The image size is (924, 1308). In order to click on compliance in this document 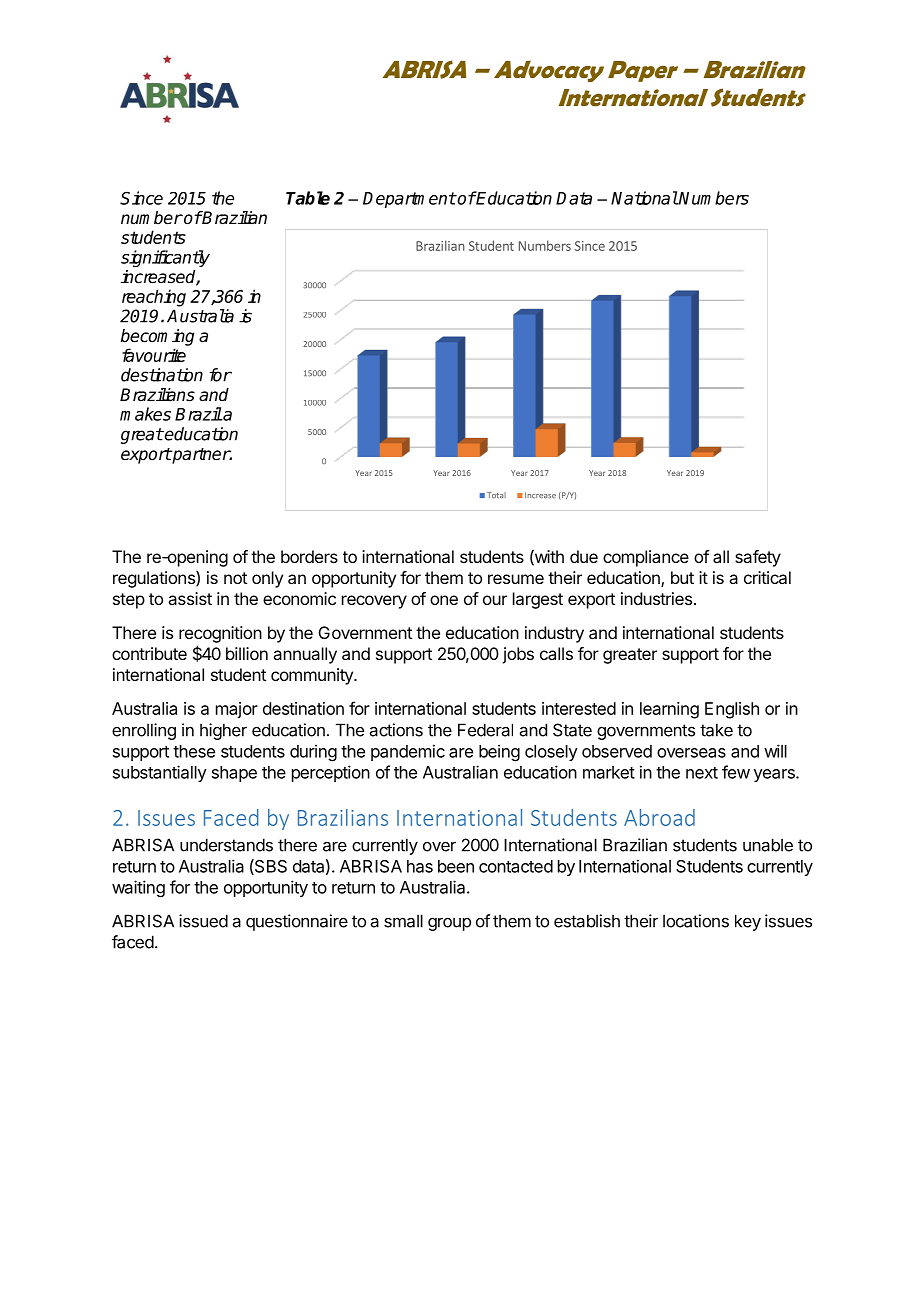, I will do `click(646, 558)`.
